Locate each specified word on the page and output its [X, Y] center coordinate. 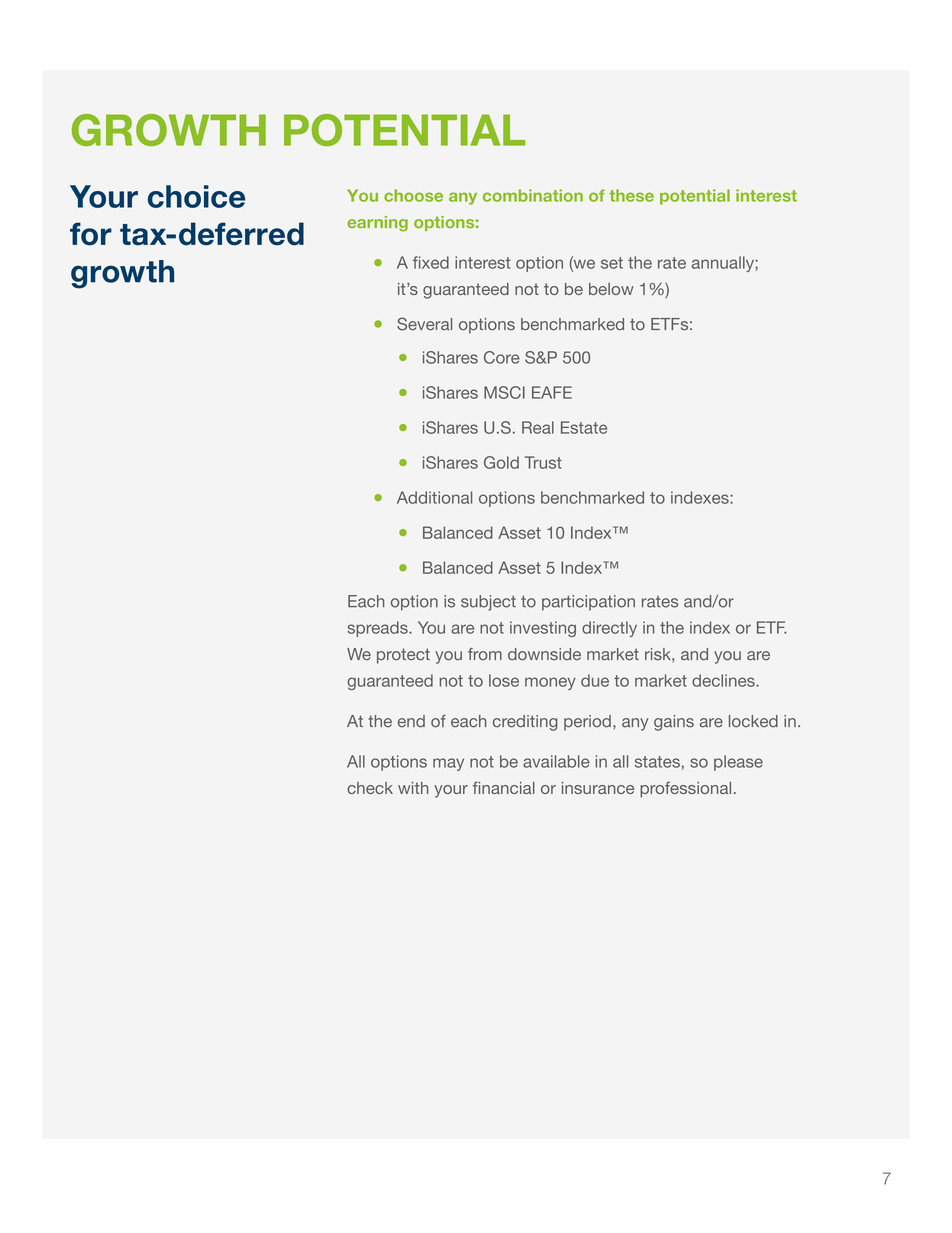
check [370, 788]
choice [196, 196]
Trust [543, 462]
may [448, 764]
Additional [434, 497]
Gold [501, 462]
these [631, 195]
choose [413, 195]
